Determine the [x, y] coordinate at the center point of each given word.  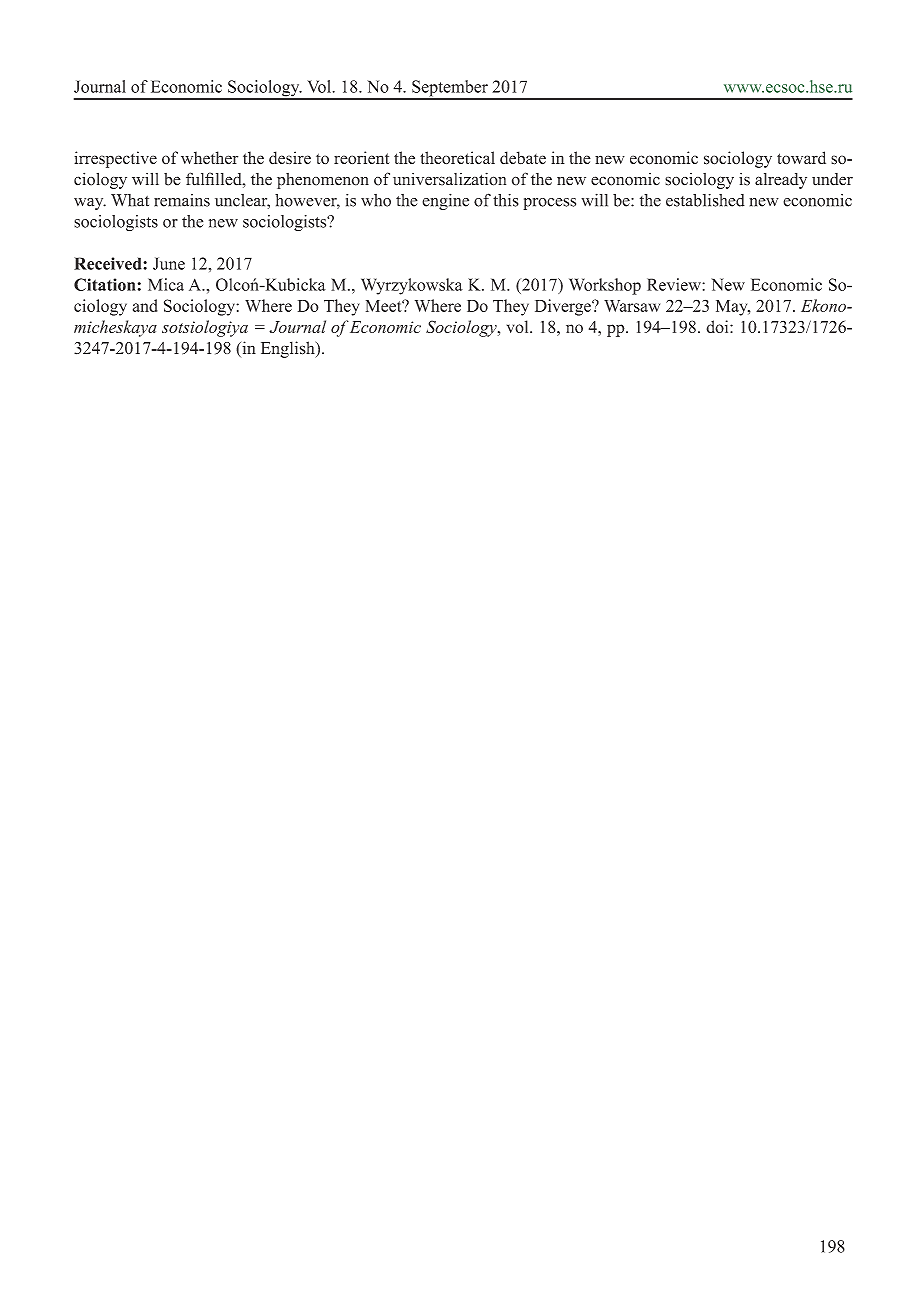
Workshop [605, 286]
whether [209, 158]
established [705, 200]
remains [182, 200]
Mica [166, 284]
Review [675, 284]
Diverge [564, 307]
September [450, 89]
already [781, 181]
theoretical [457, 158]
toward [801, 157]
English [289, 349]
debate [523, 158]
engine [445, 201]
